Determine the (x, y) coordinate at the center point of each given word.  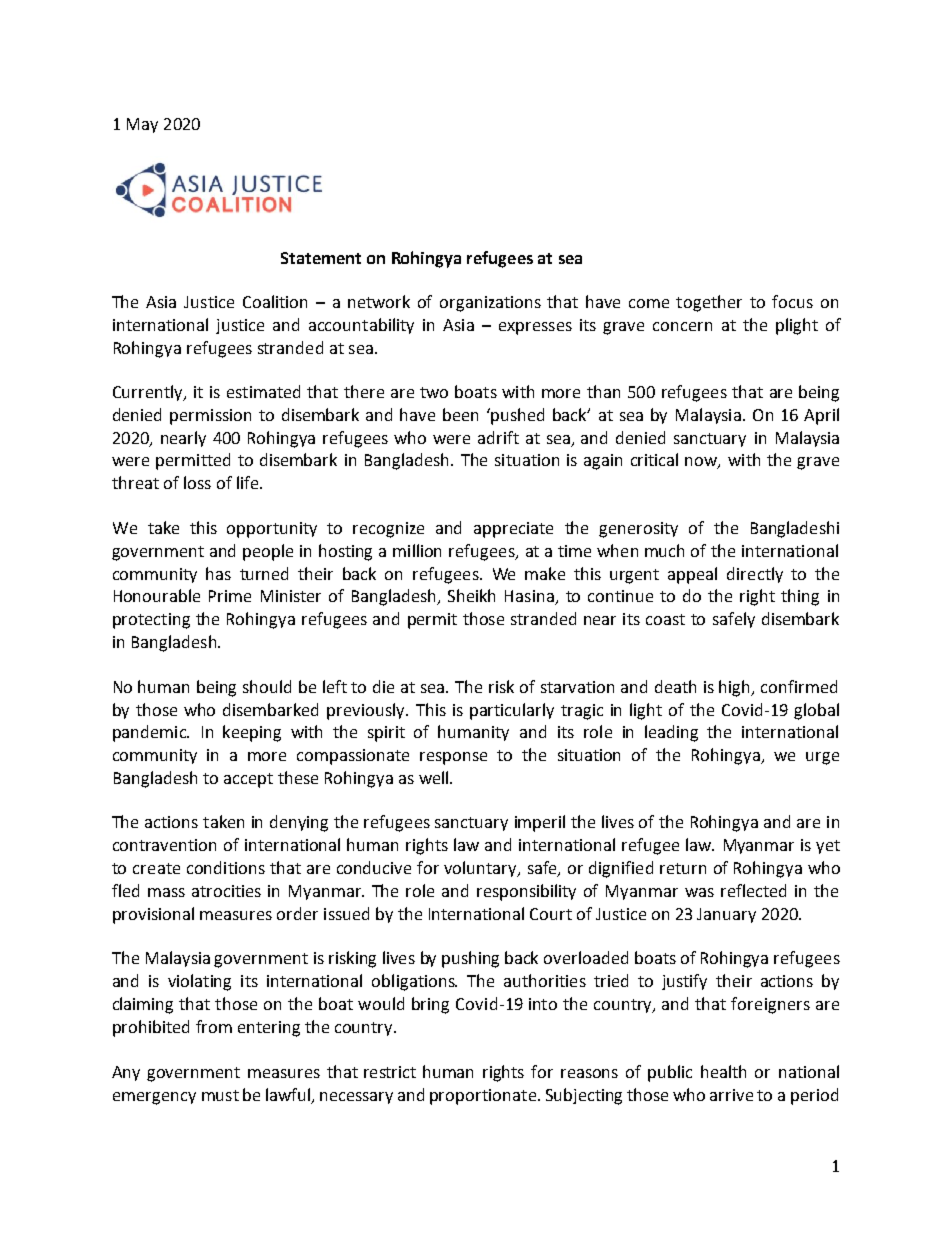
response (453, 758)
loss (197, 482)
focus (792, 301)
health (723, 1071)
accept (248, 780)
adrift (498, 437)
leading (671, 733)
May (142, 125)
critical (654, 459)
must (220, 1095)
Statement (321, 258)
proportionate (484, 1097)
